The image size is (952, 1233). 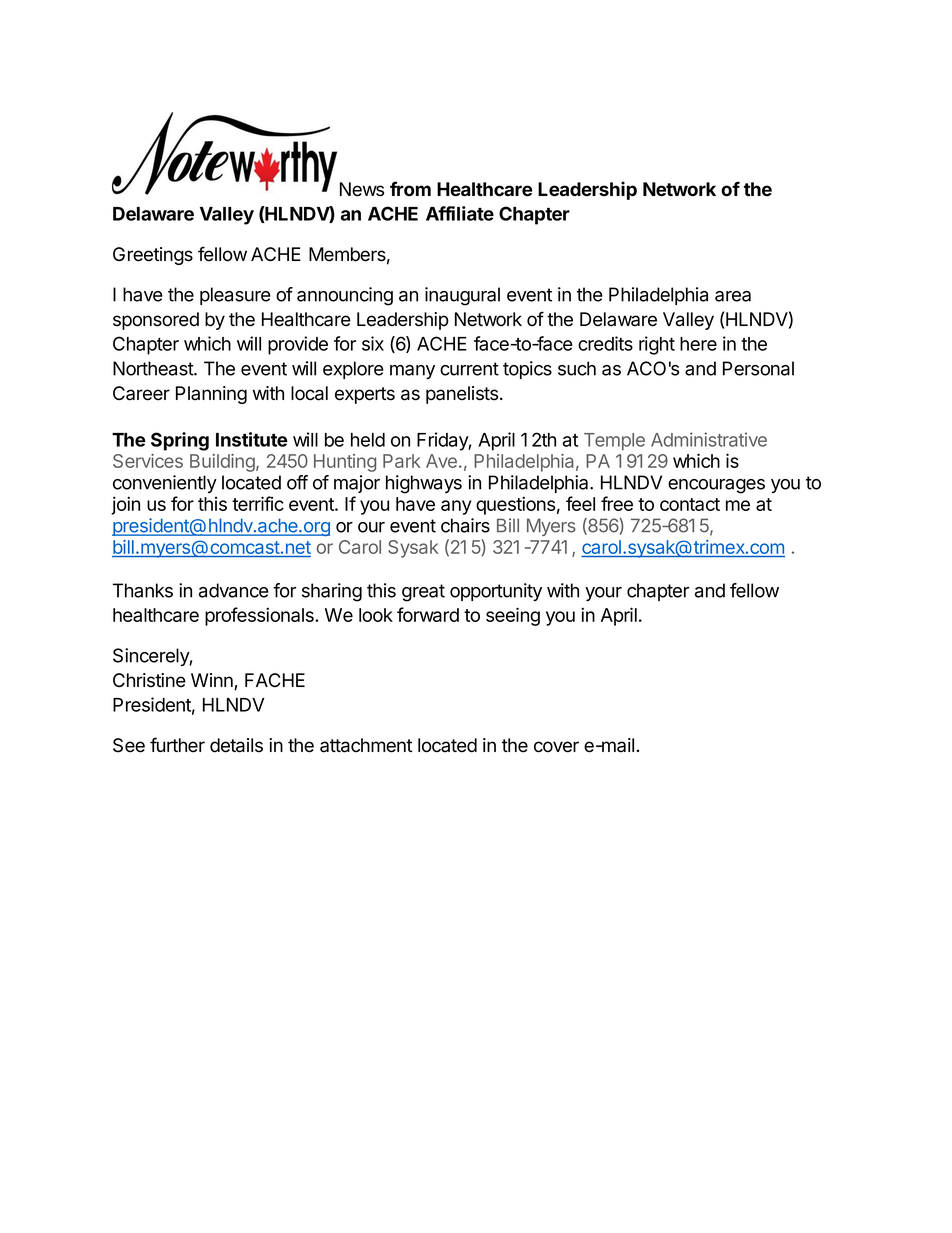 I want to click on great, so click(x=423, y=593).
